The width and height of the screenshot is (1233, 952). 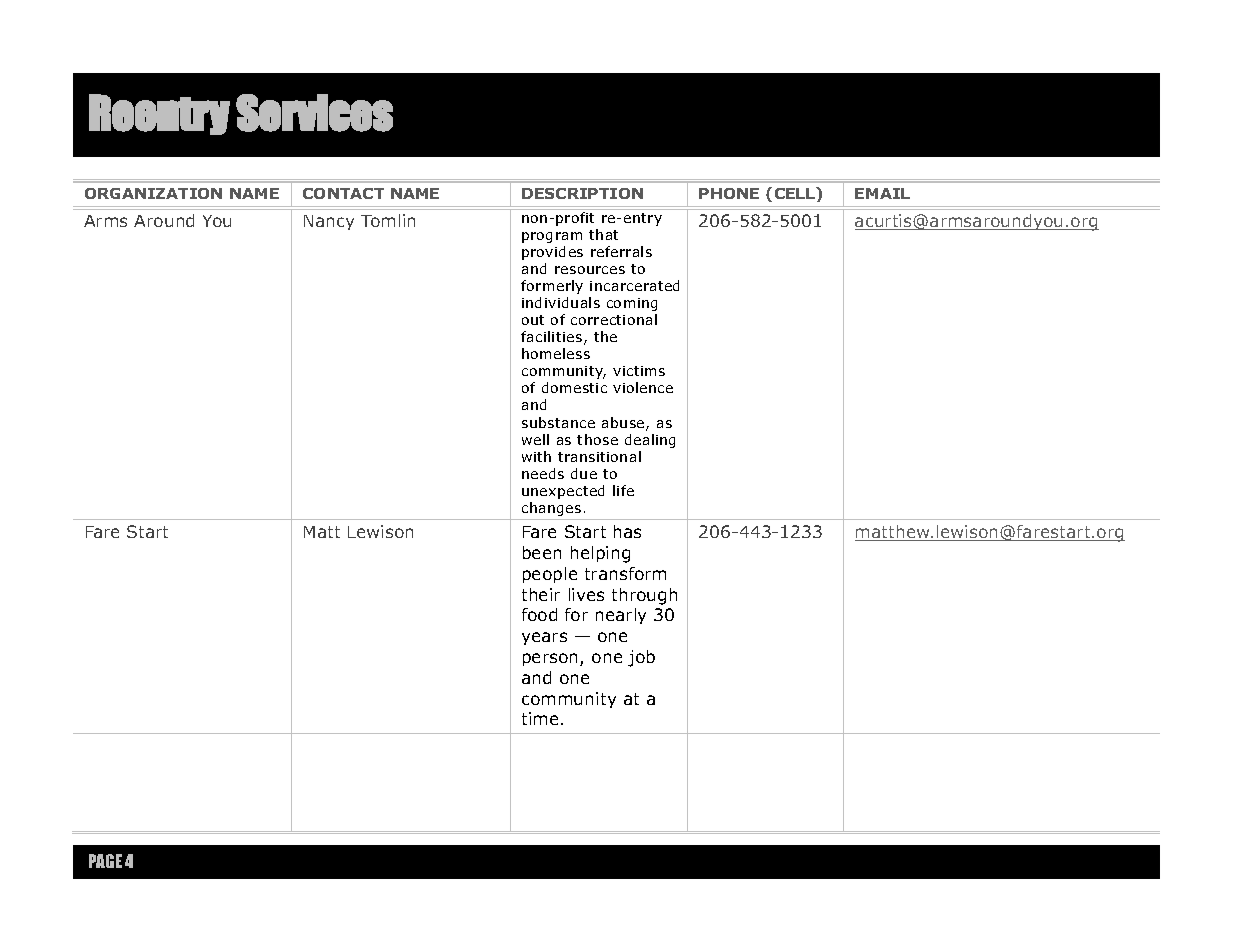 What do you see at coordinates (621, 616) in the screenshot?
I see `nearly` at bounding box center [621, 616].
